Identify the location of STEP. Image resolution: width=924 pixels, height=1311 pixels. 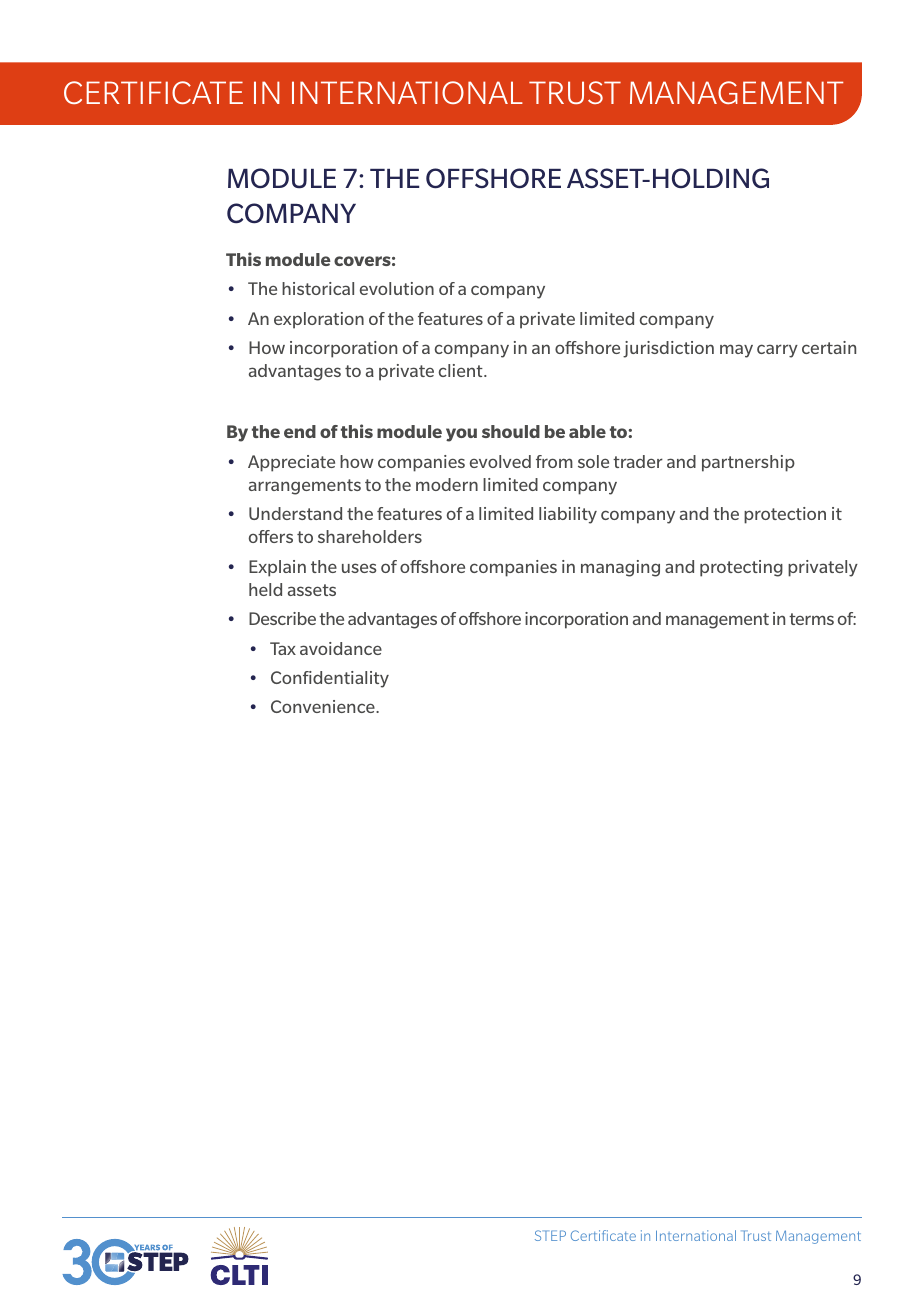
(550, 1235).
